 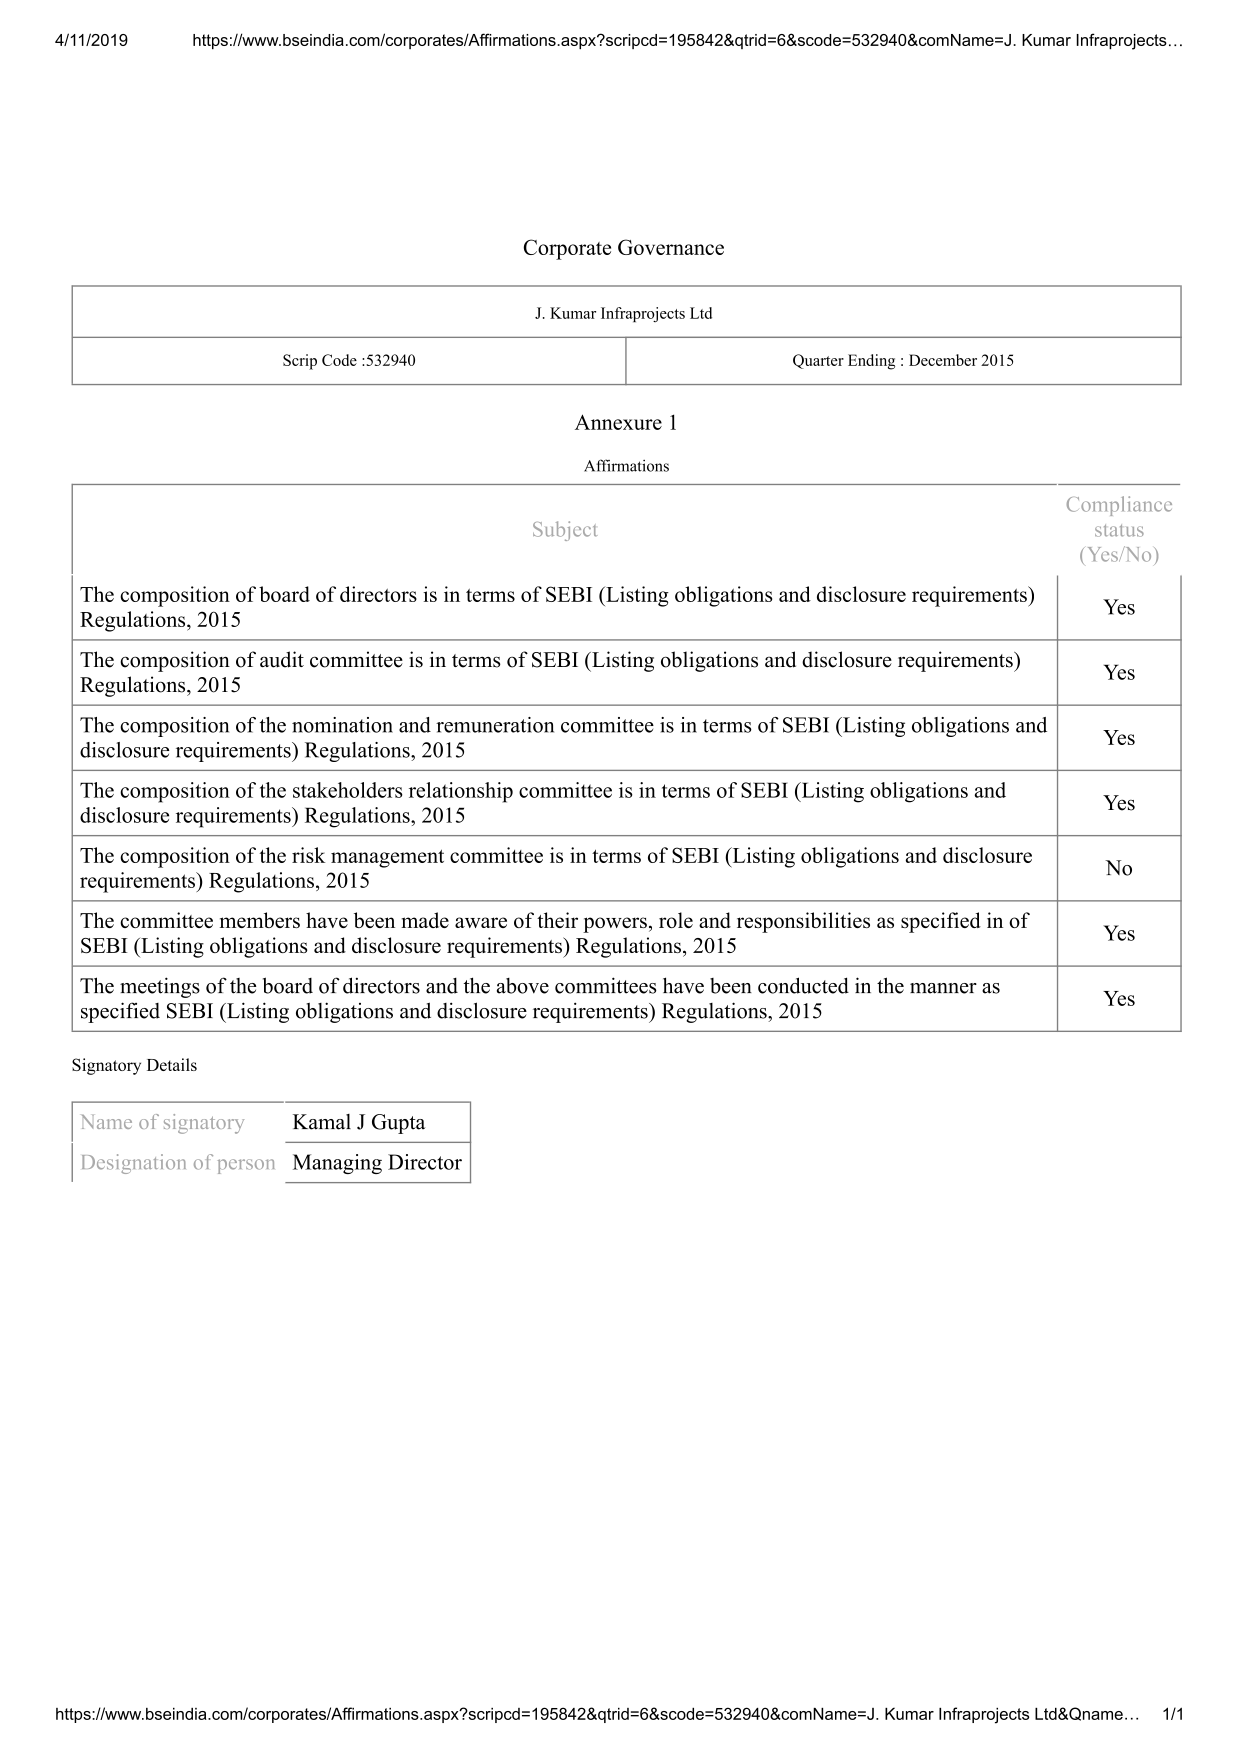 What do you see at coordinates (803, 985) in the screenshot?
I see `conducted` at bounding box center [803, 985].
